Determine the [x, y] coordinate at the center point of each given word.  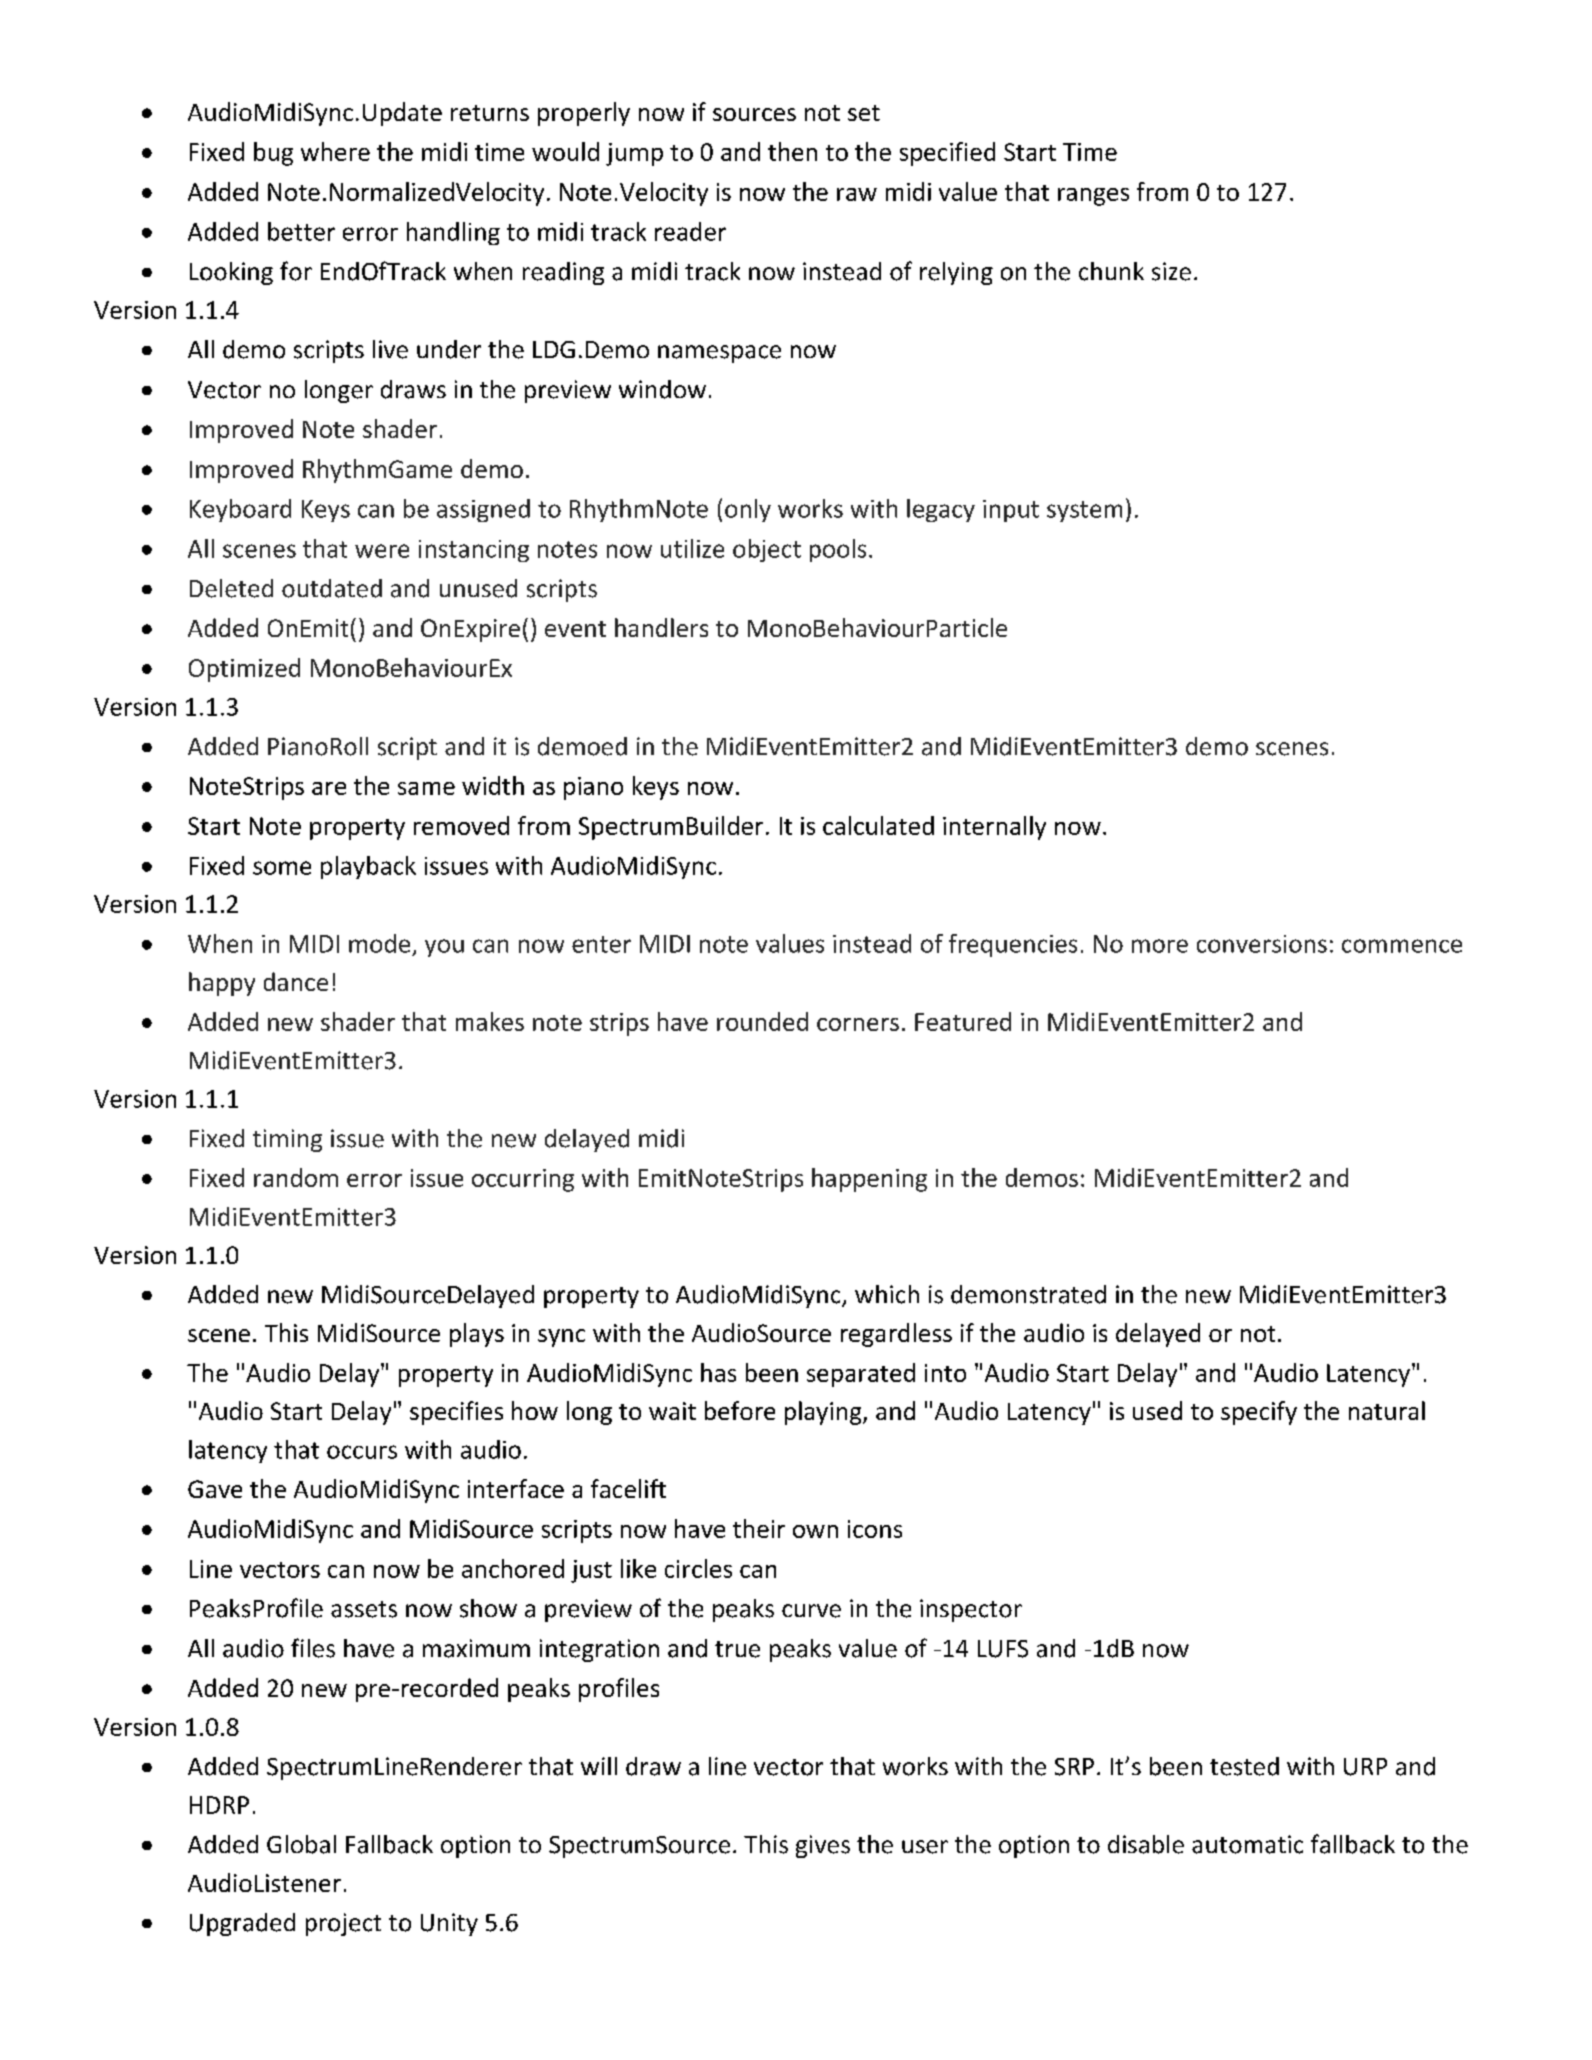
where [335, 151]
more [1160, 946]
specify [1259, 1413]
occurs [362, 1452]
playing [824, 1413]
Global [301, 1844]
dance [296, 981]
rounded [762, 1021]
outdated [332, 588]
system [1084, 511]
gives [823, 1846]
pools [838, 550]
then [792, 151]
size [1171, 271]
